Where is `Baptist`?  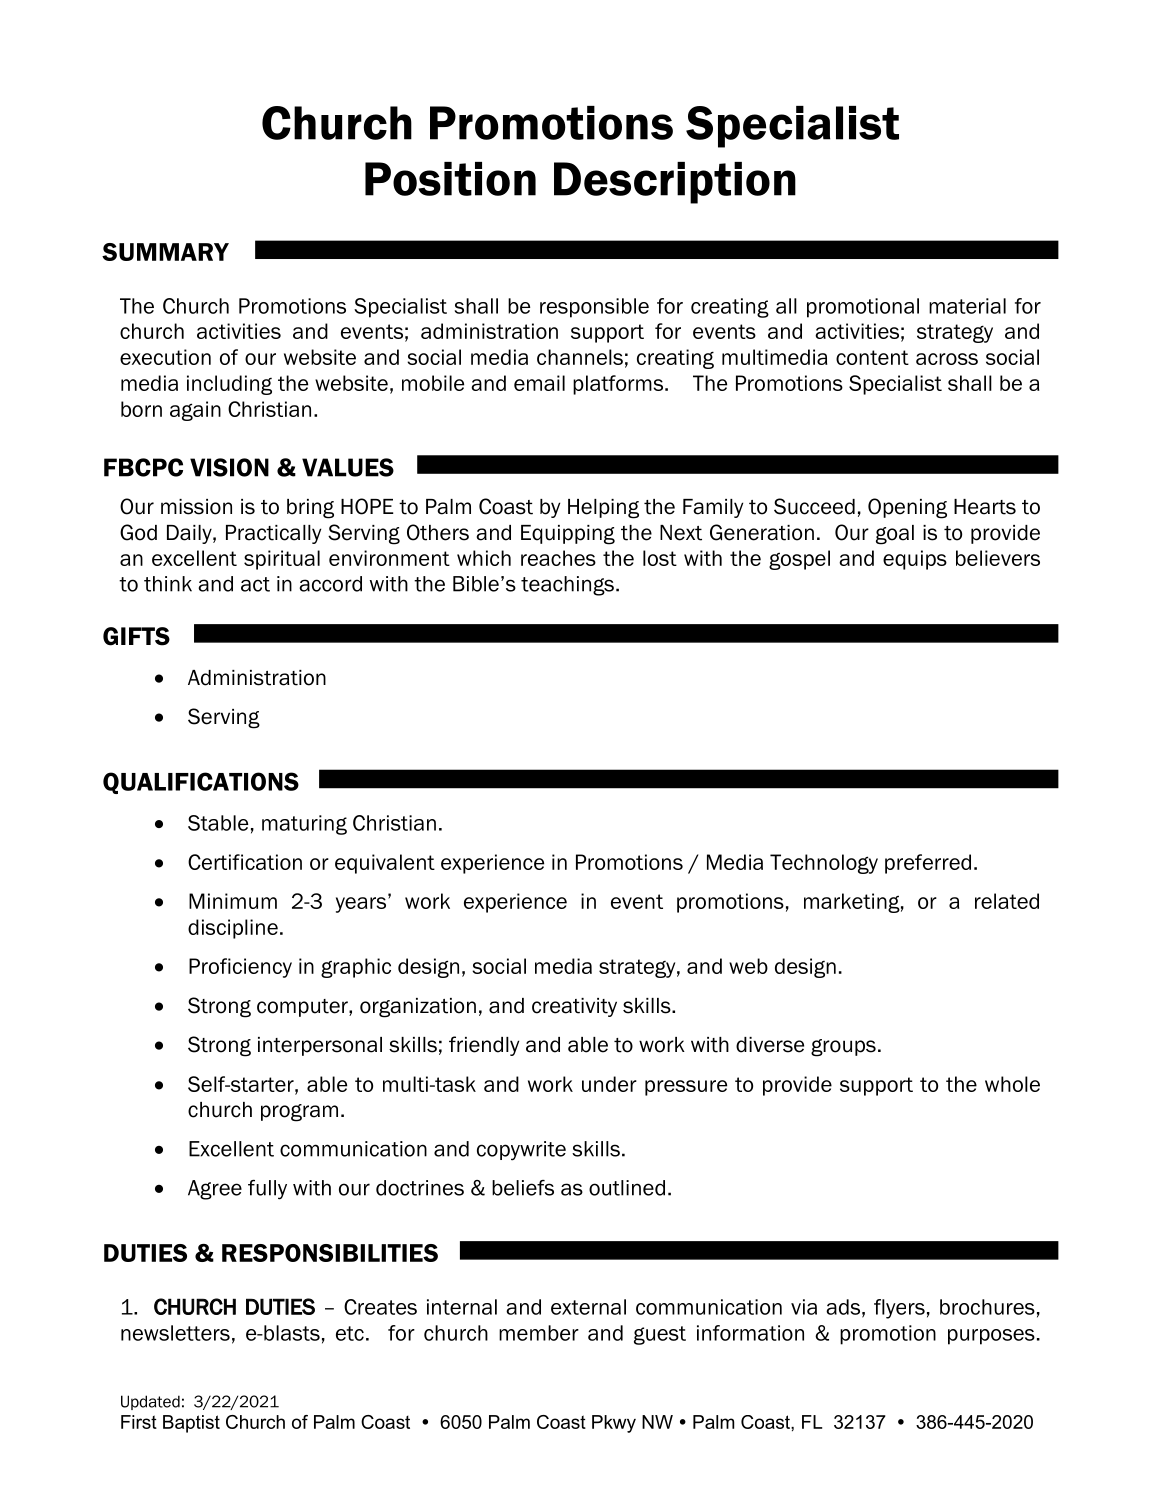 Baptist is located at coordinates (191, 1424).
